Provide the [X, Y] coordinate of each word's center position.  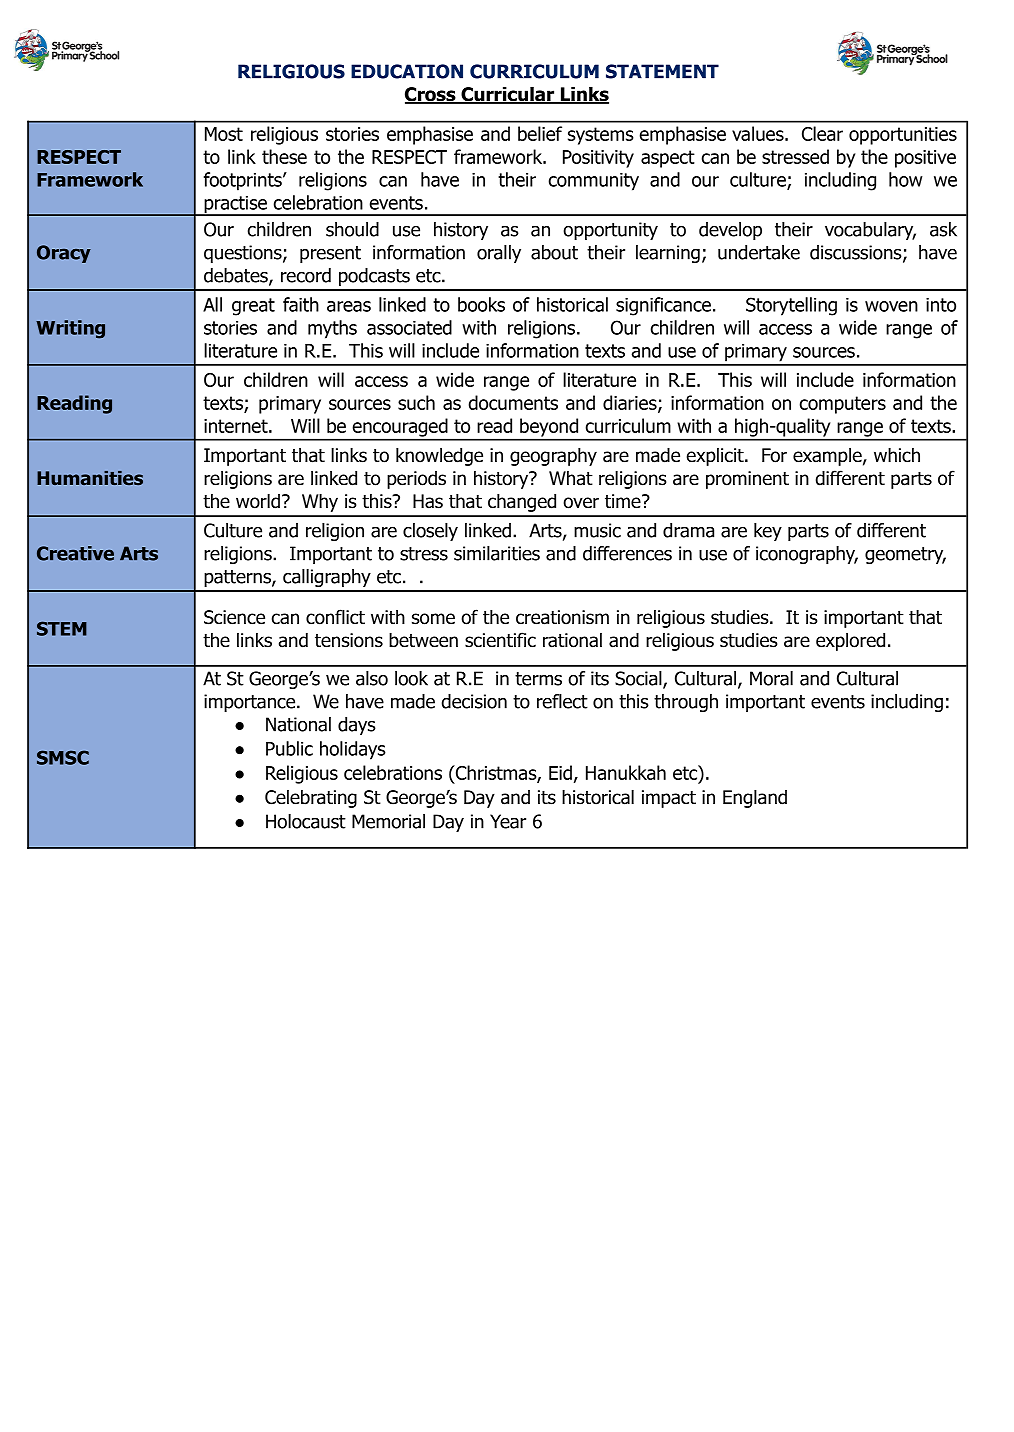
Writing [70, 329]
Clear [822, 133]
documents [513, 402]
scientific [500, 640]
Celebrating [311, 798]
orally [499, 254]
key [768, 532]
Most [224, 134]
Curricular [508, 95]
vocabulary [870, 231]
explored [850, 641]
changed [522, 502]
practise [235, 206]
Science [234, 617]
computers [843, 405]
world [258, 501]
